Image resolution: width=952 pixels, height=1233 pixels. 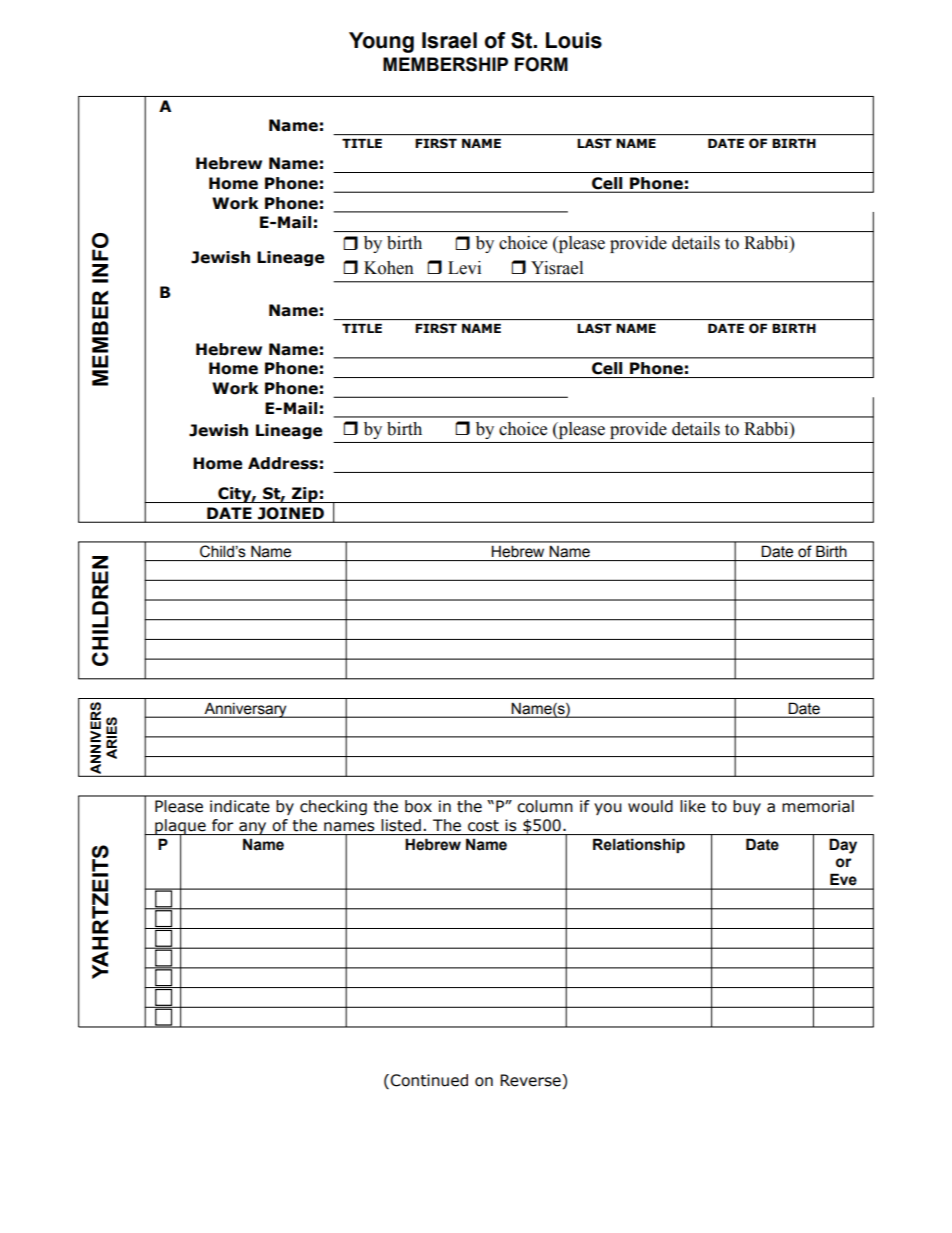 I want to click on Day, so click(x=843, y=846).
